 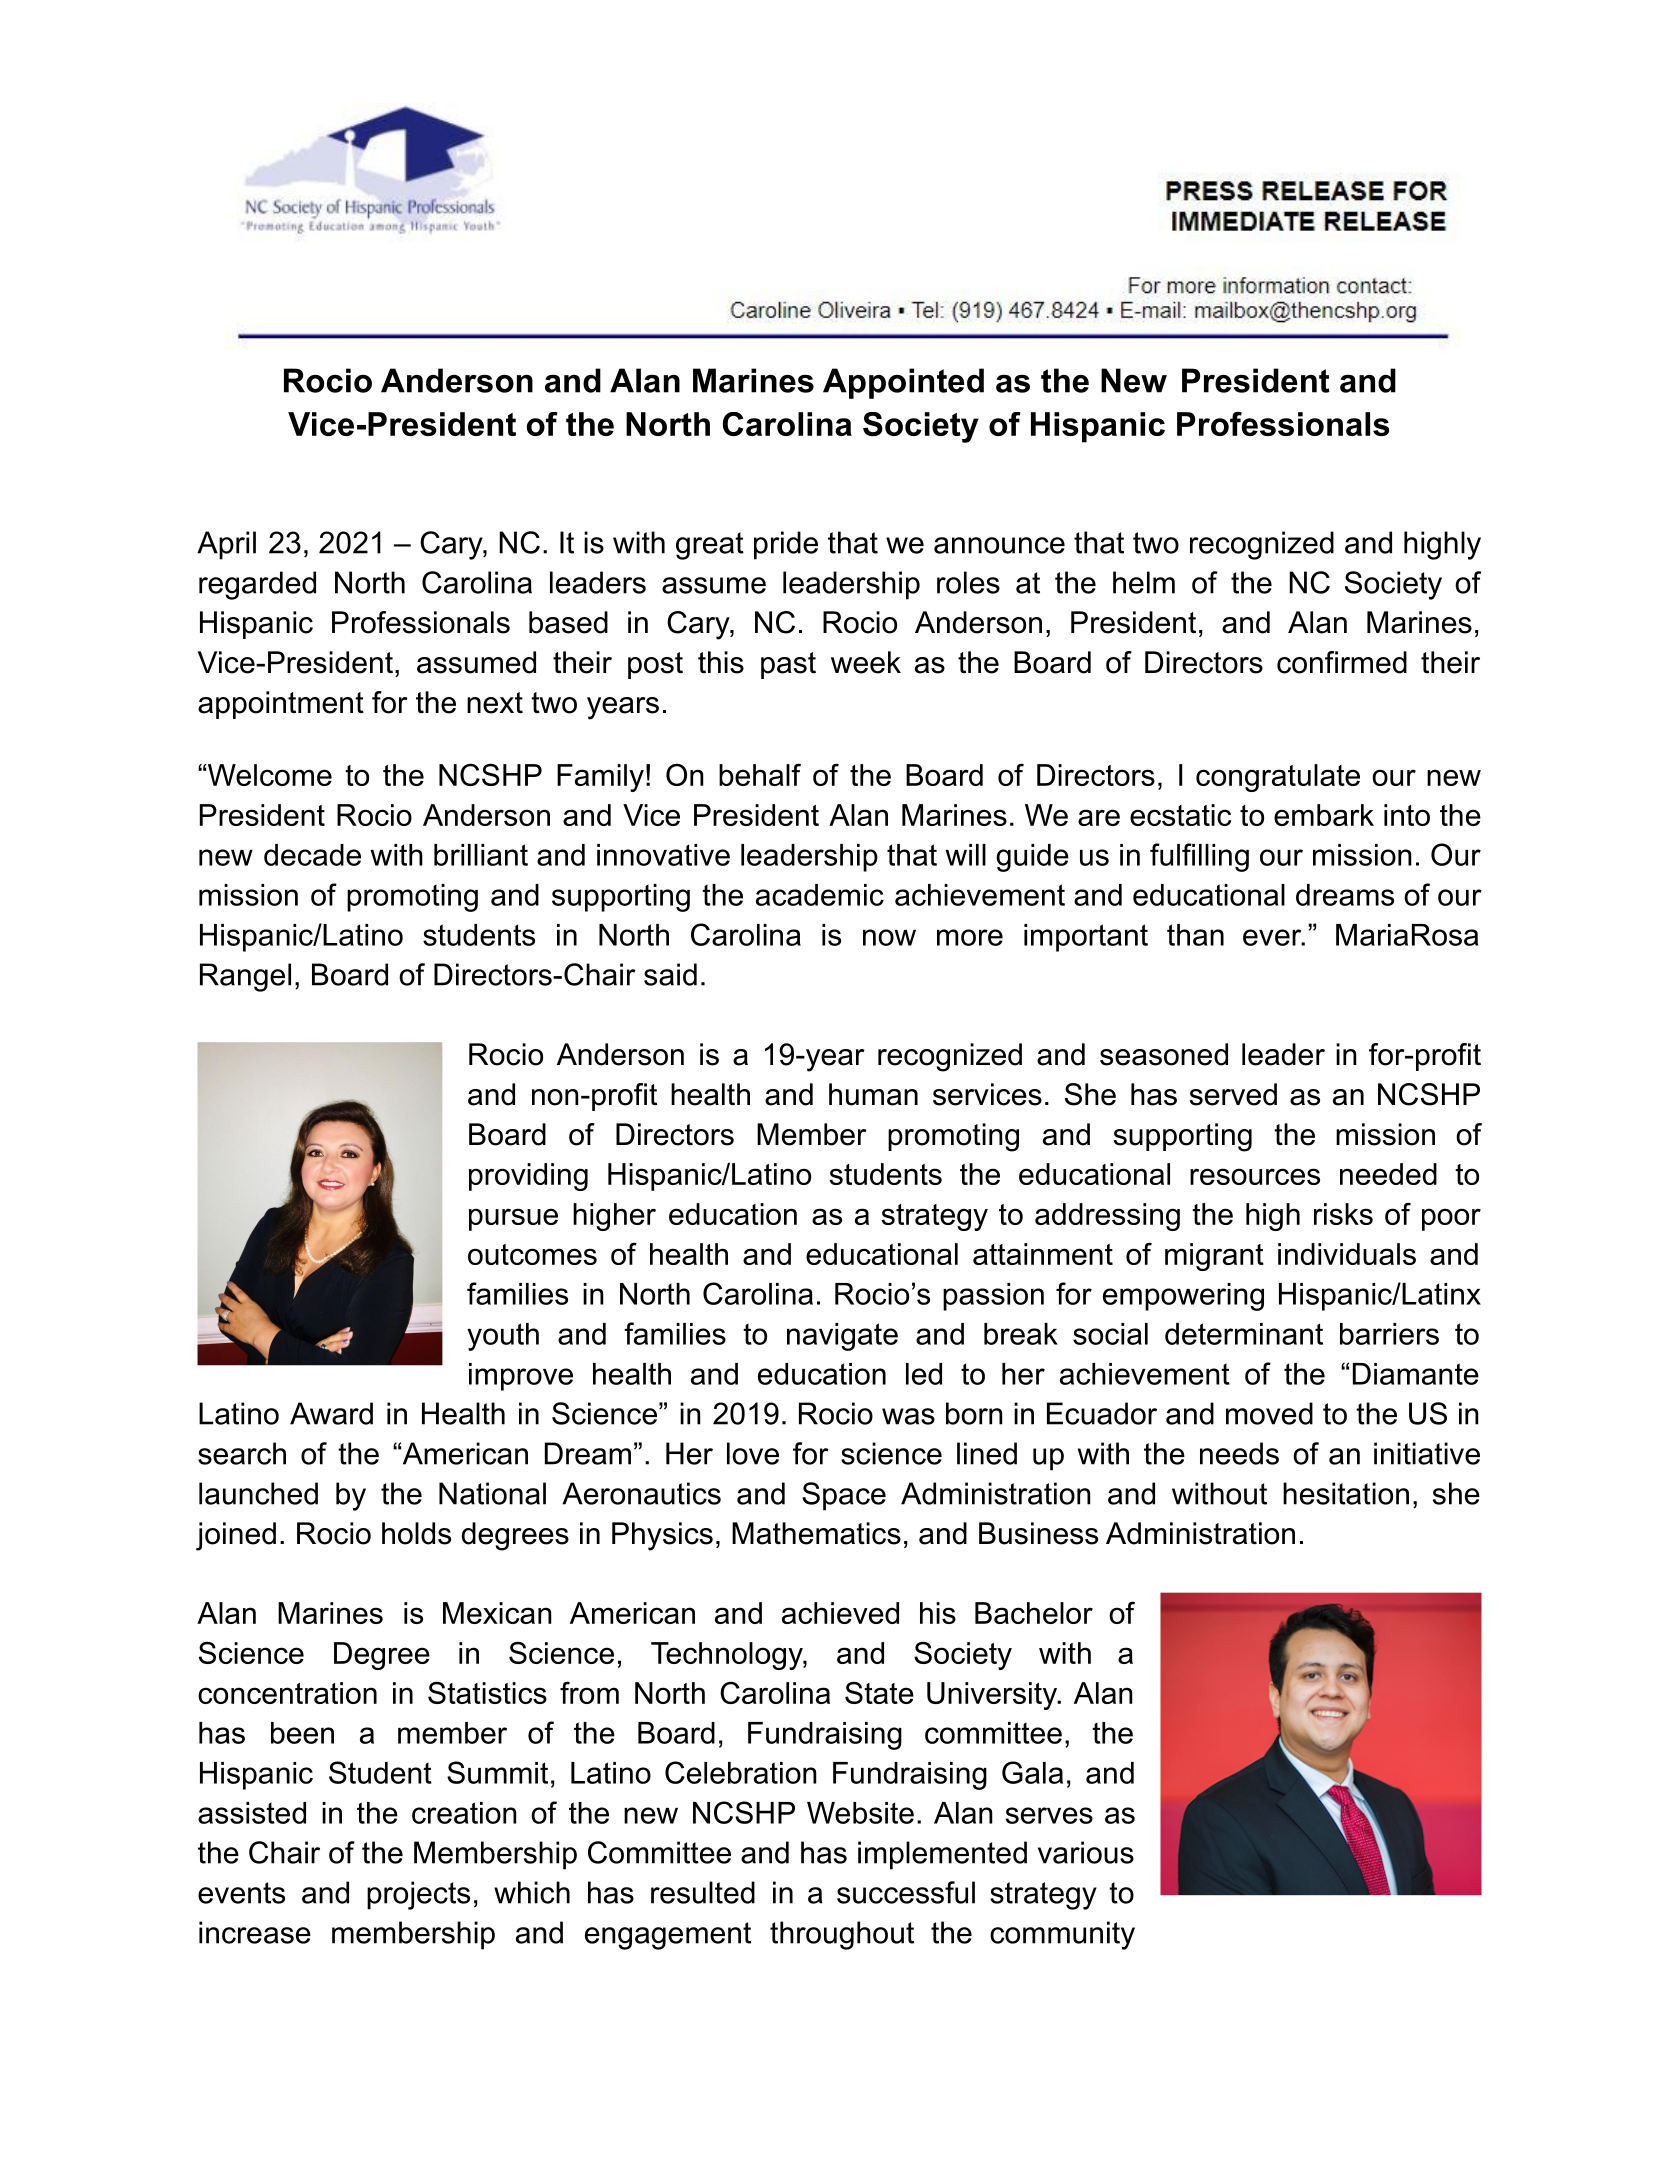 What do you see at coordinates (1144, 582) in the screenshot?
I see `helm` at bounding box center [1144, 582].
